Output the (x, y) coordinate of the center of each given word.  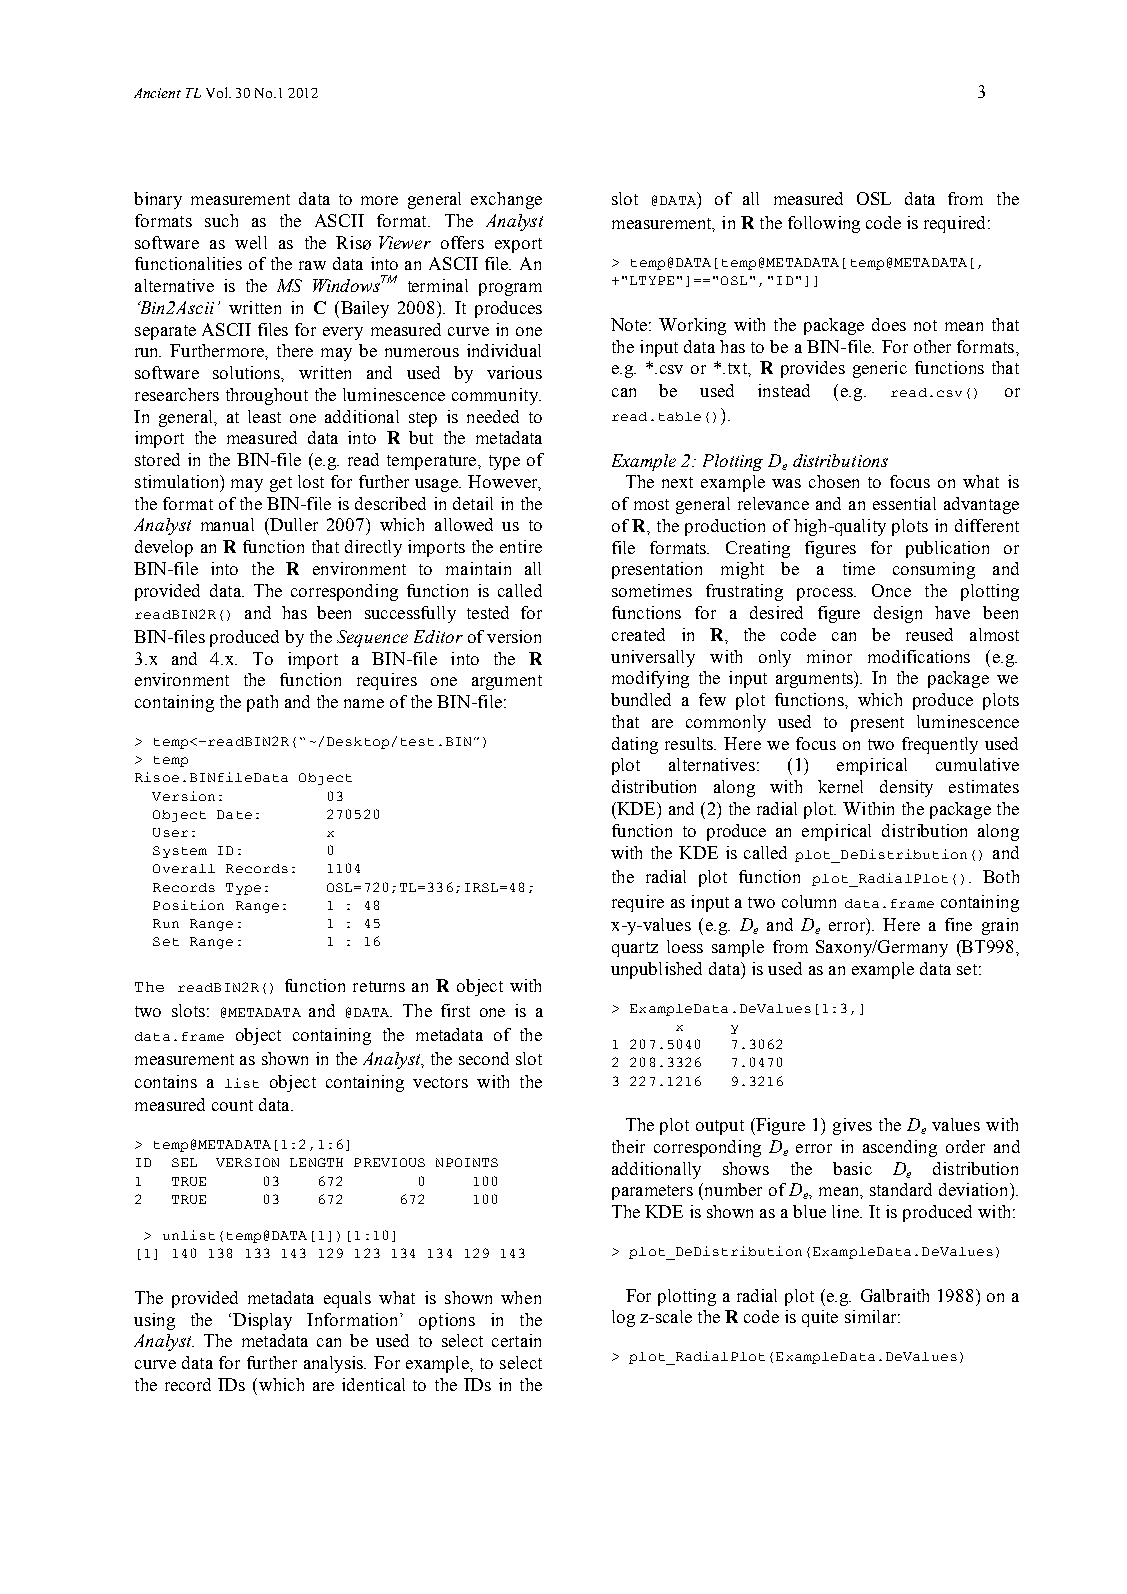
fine (958, 924)
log (623, 1318)
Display (262, 1321)
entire (521, 546)
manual (227, 524)
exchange (506, 200)
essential (904, 503)
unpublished (656, 970)
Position (188, 905)
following (824, 224)
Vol (218, 92)
